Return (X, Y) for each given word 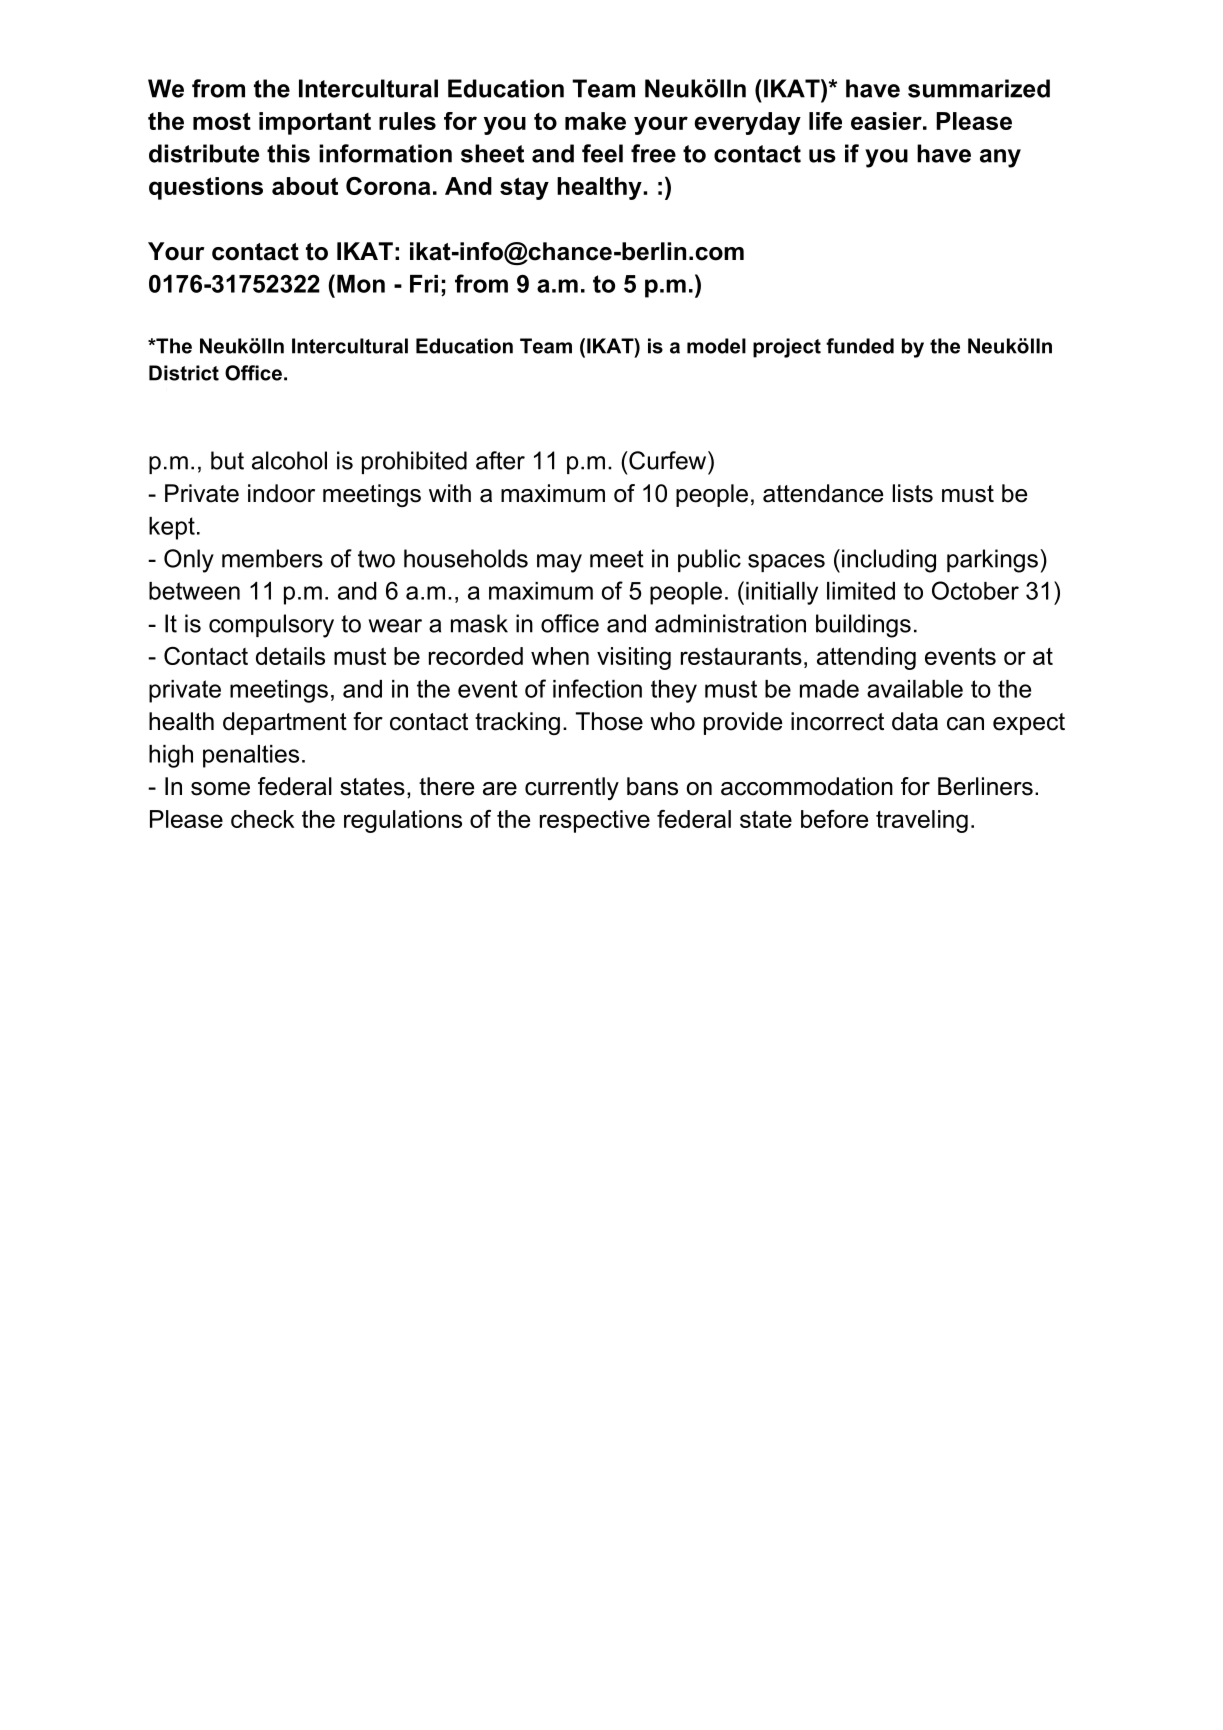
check (262, 819)
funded (860, 346)
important (315, 123)
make (595, 121)
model (716, 346)
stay (524, 188)
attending (866, 658)
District (184, 373)
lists (913, 493)
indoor (281, 493)
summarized (979, 88)
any (1000, 158)
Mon (361, 284)
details (290, 656)
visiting (634, 658)
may (559, 563)
